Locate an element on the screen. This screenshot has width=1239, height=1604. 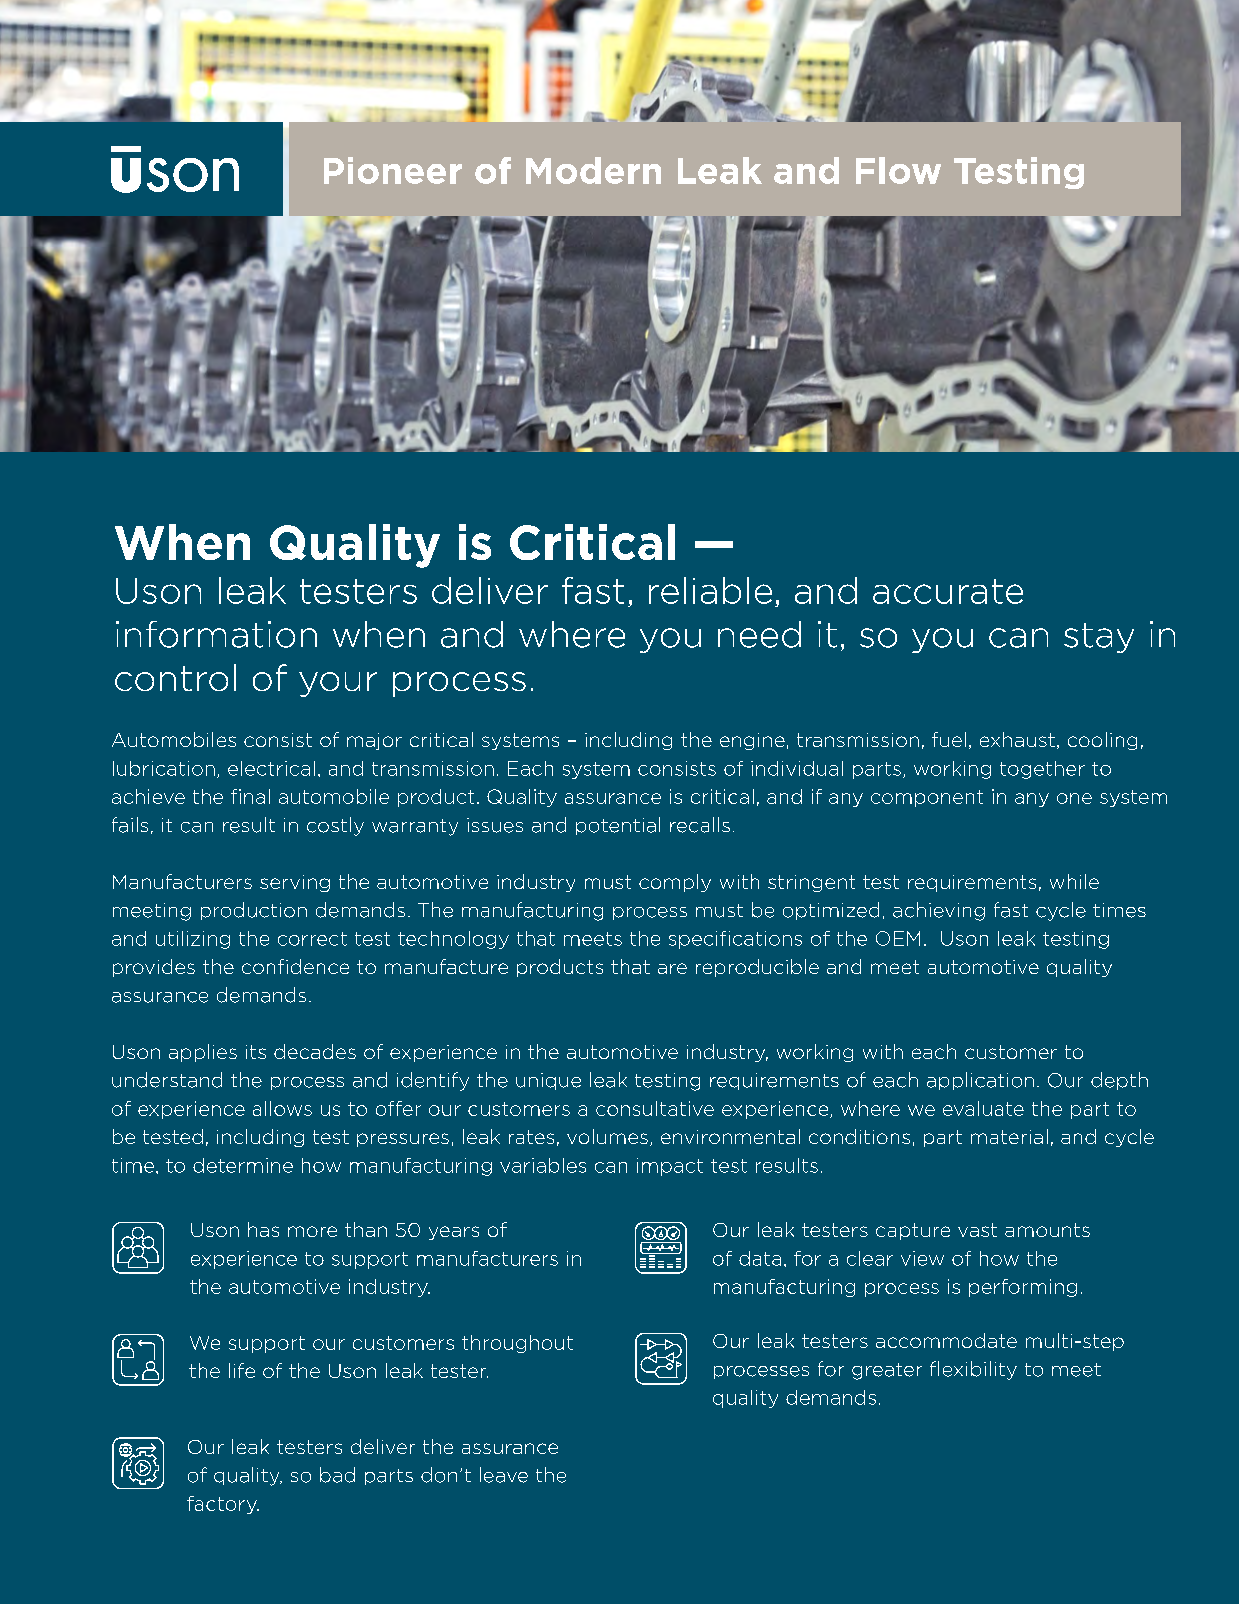
Modern is located at coordinates (593, 170).
